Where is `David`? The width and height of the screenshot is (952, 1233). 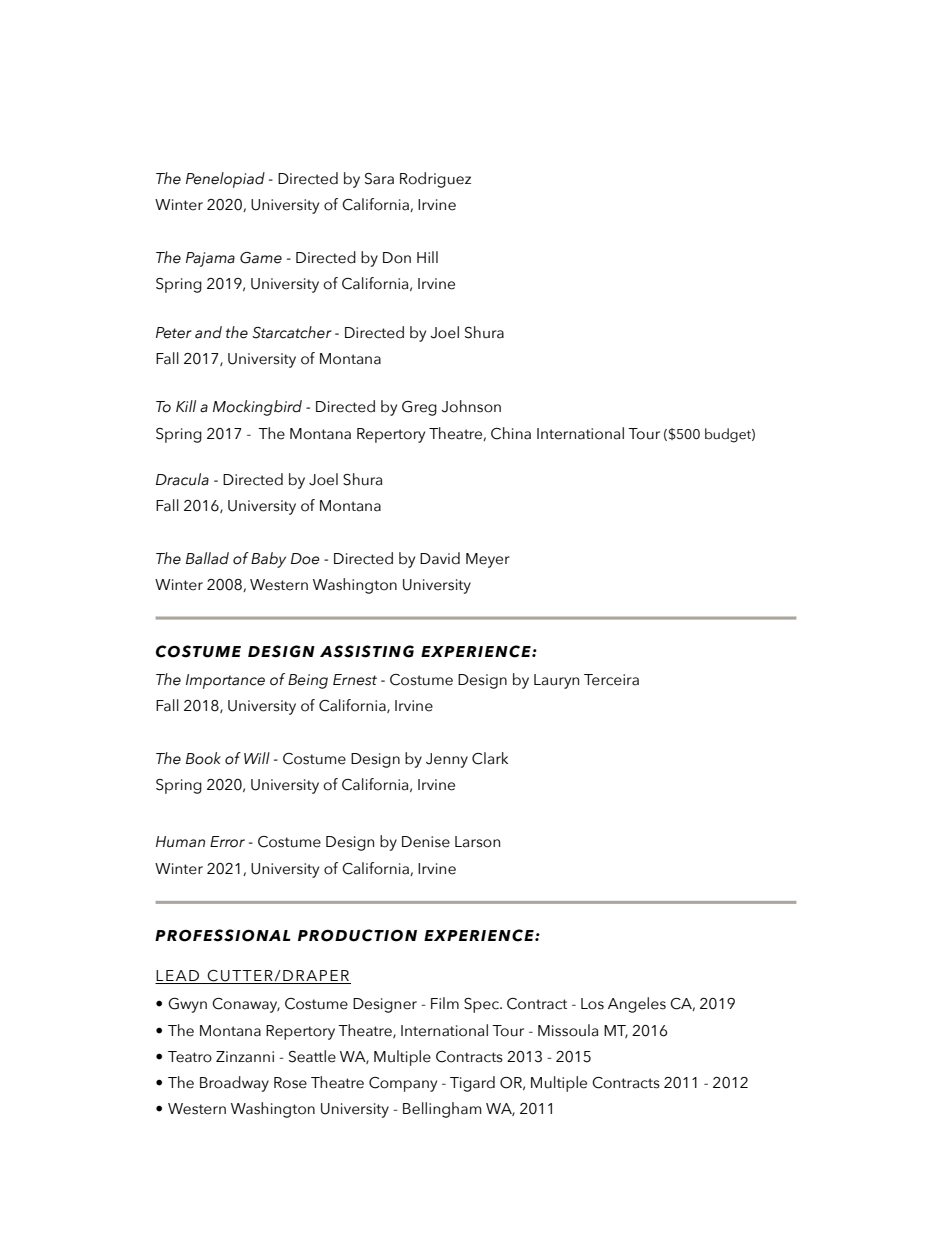 David is located at coordinates (440, 558).
